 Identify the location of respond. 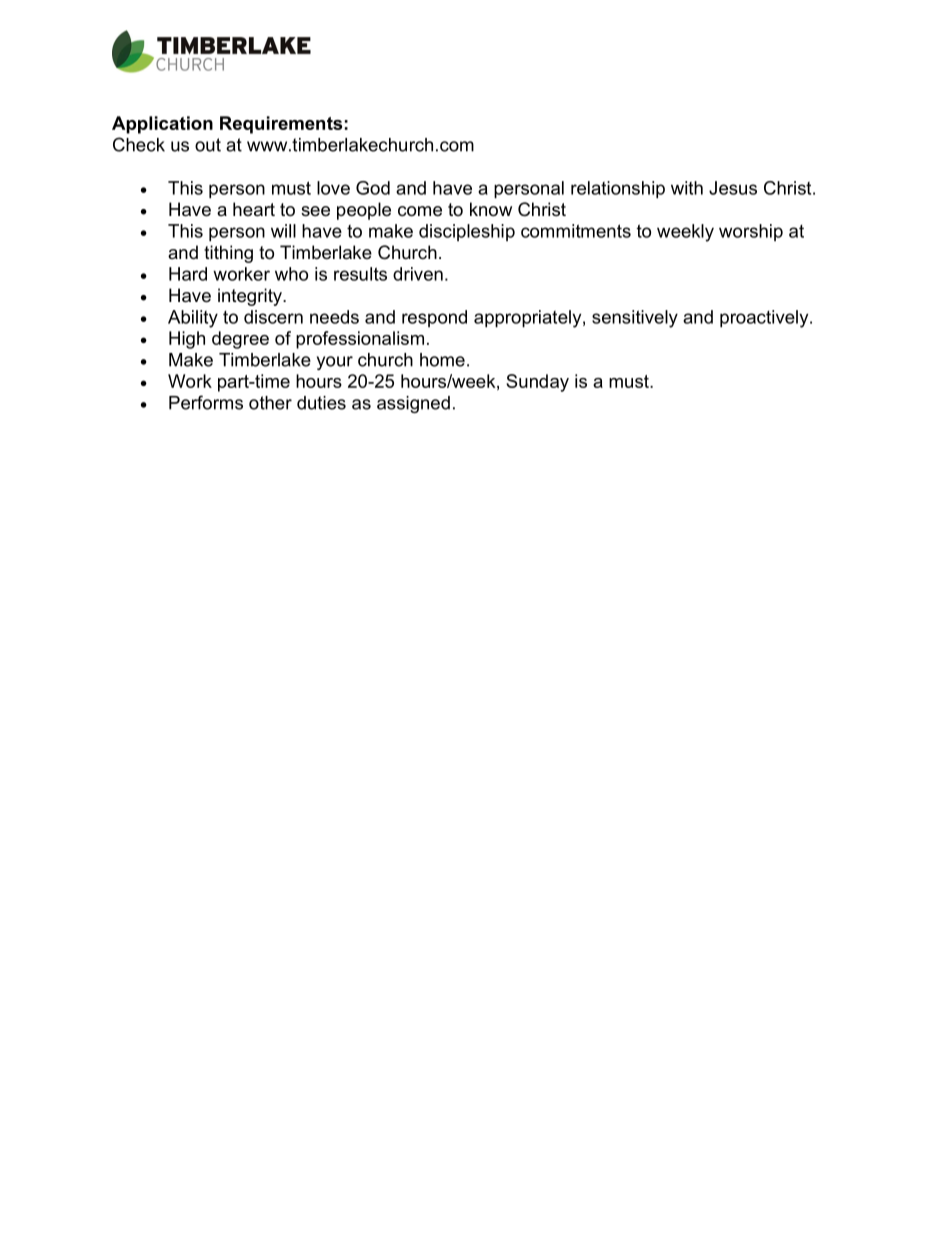
(434, 318).
